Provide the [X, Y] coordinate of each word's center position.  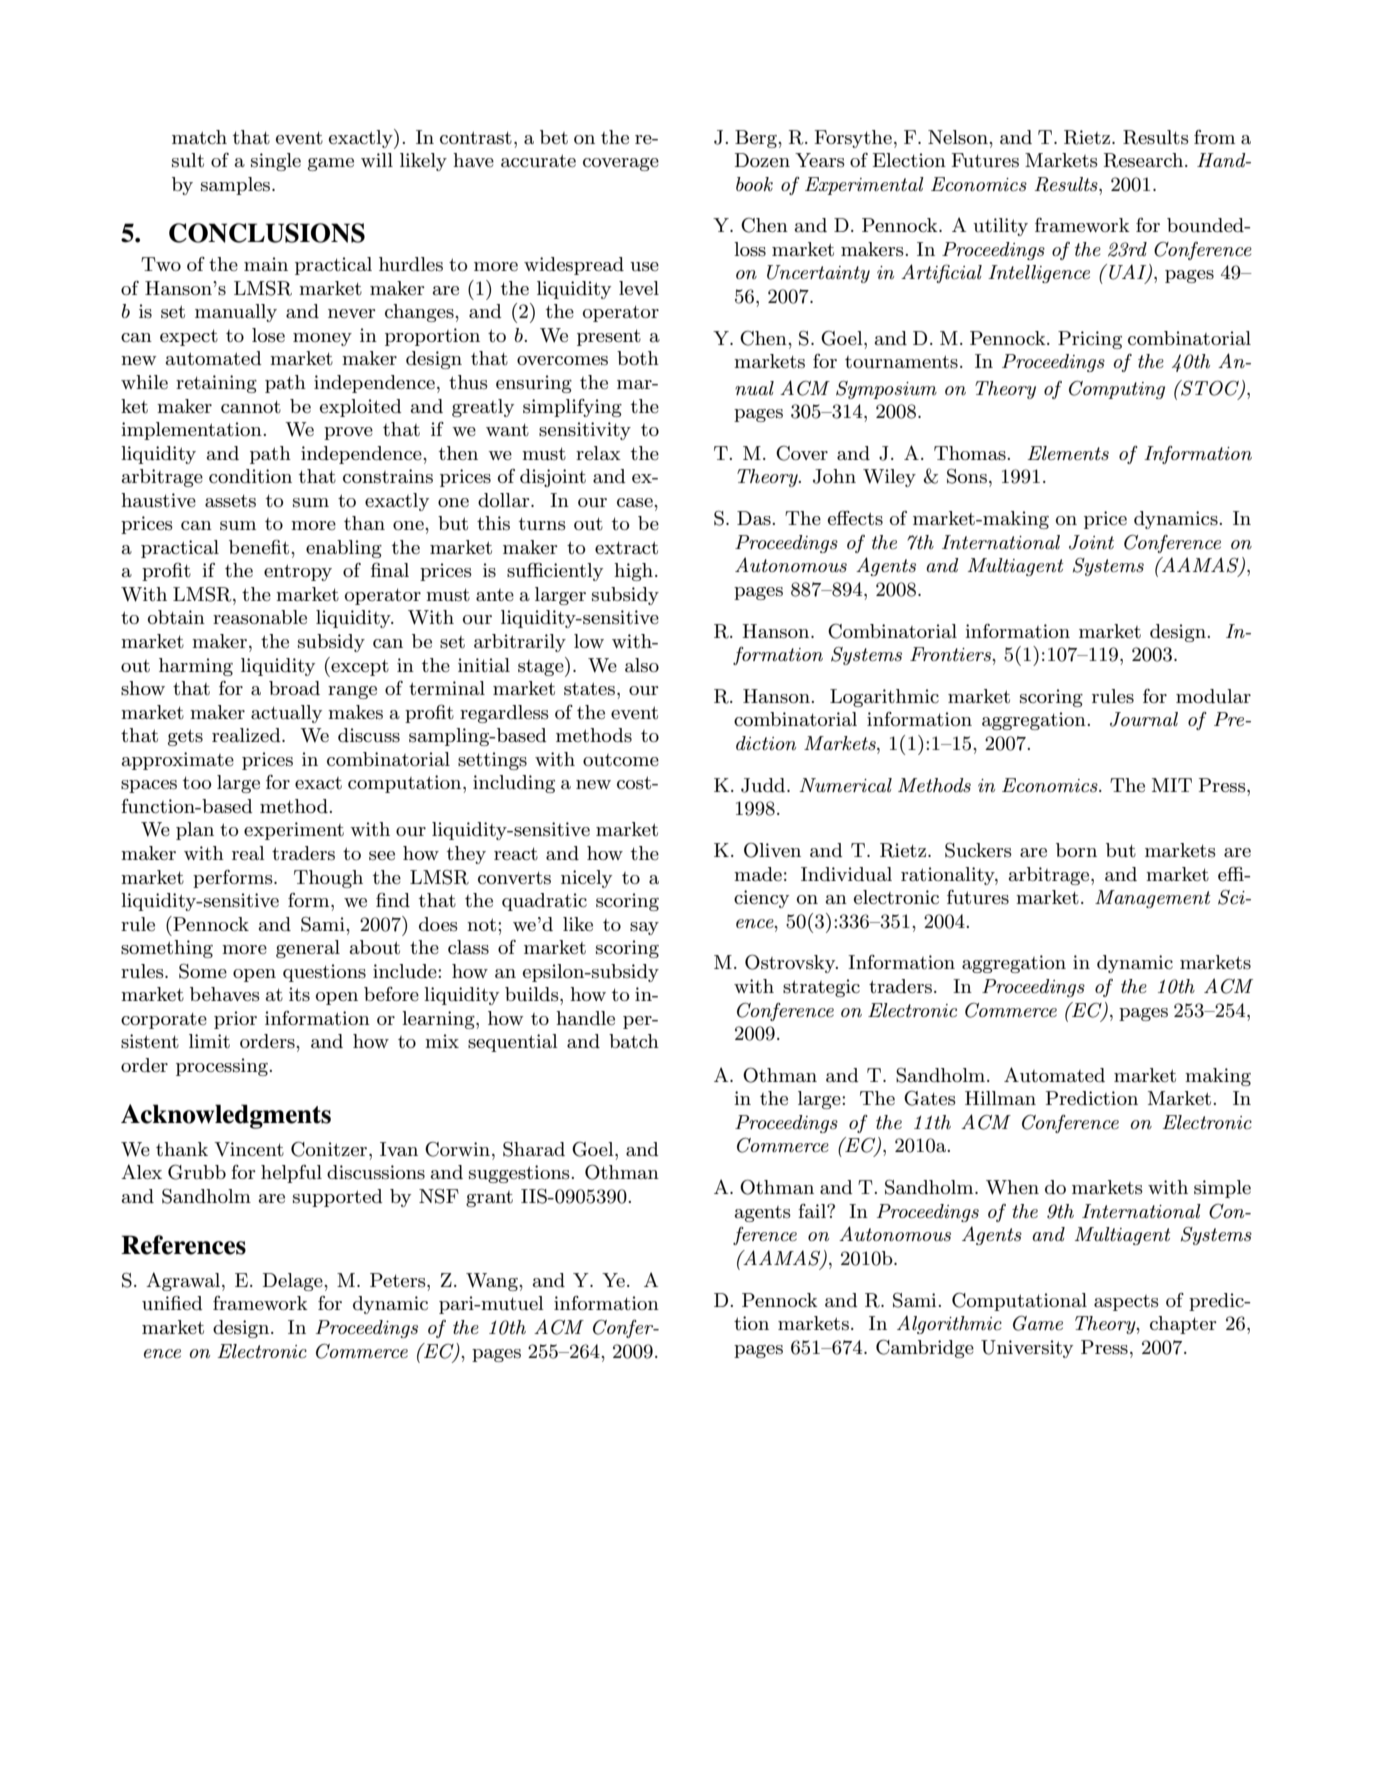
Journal [1144, 719]
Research [1145, 160]
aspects [1126, 1303]
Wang [493, 1282]
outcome [621, 760]
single [276, 162]
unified [172, 1303]
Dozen [762, 160]
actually [286, 714]
